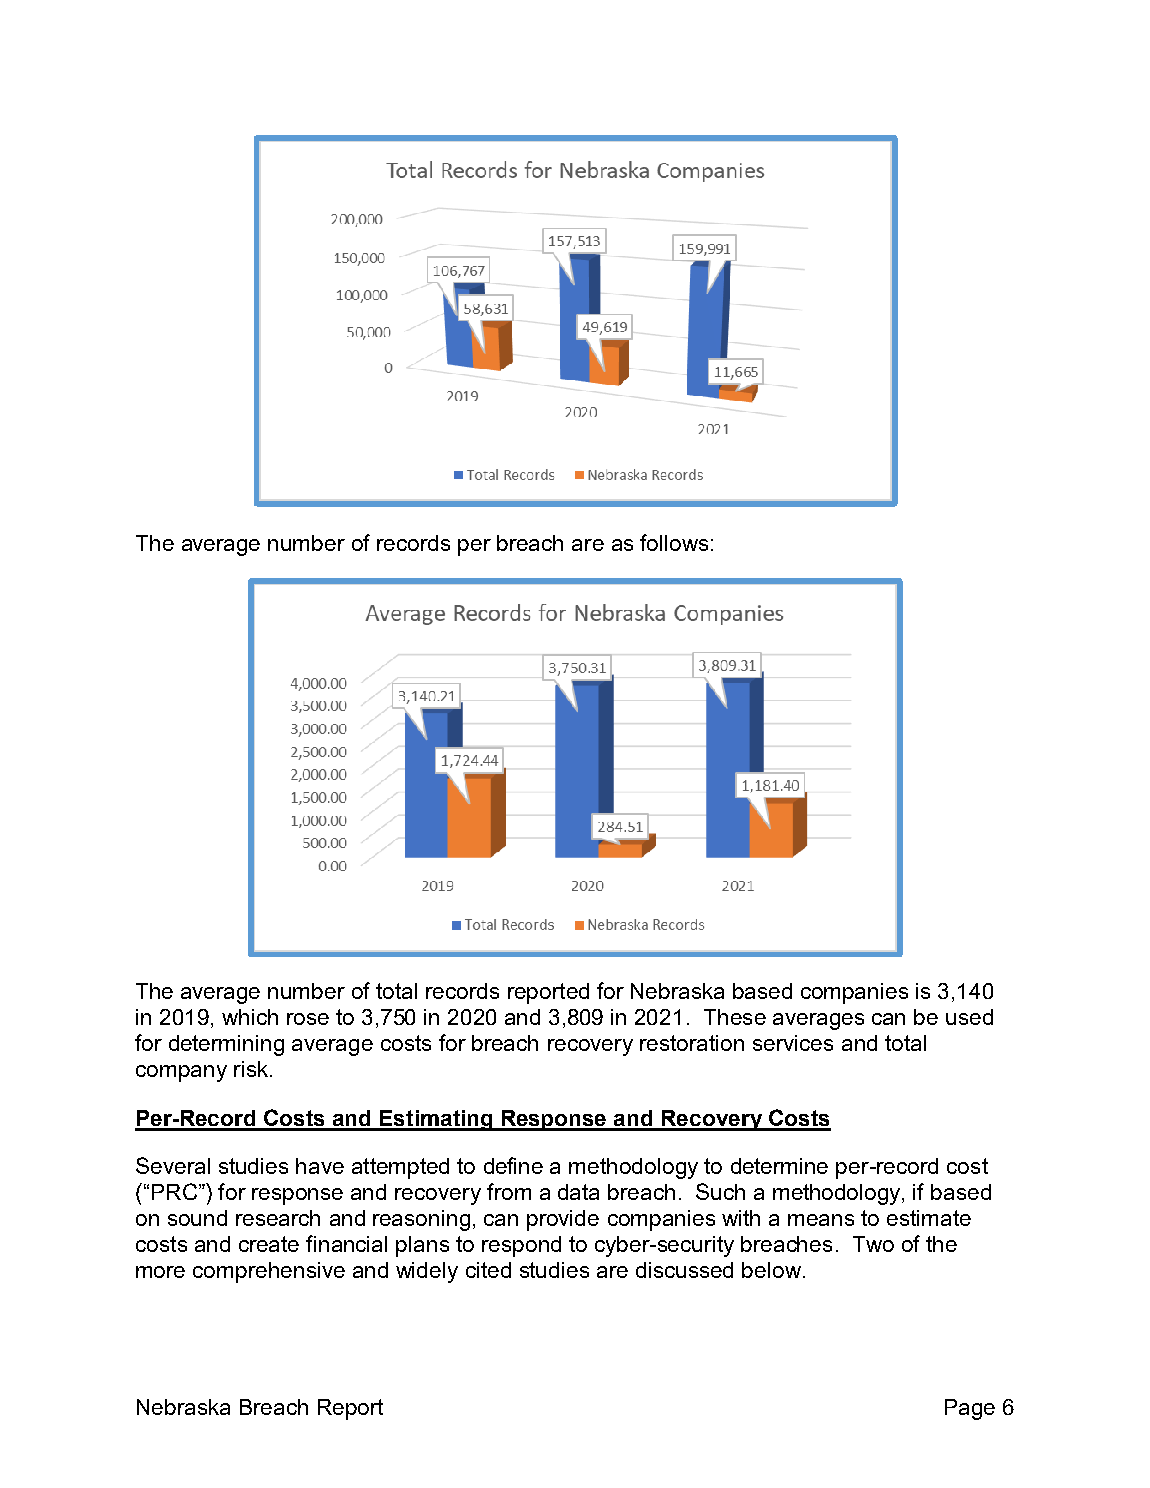  Describe the element at coordinates (674, 542) in the screenshot. I see `follows` at that location.
